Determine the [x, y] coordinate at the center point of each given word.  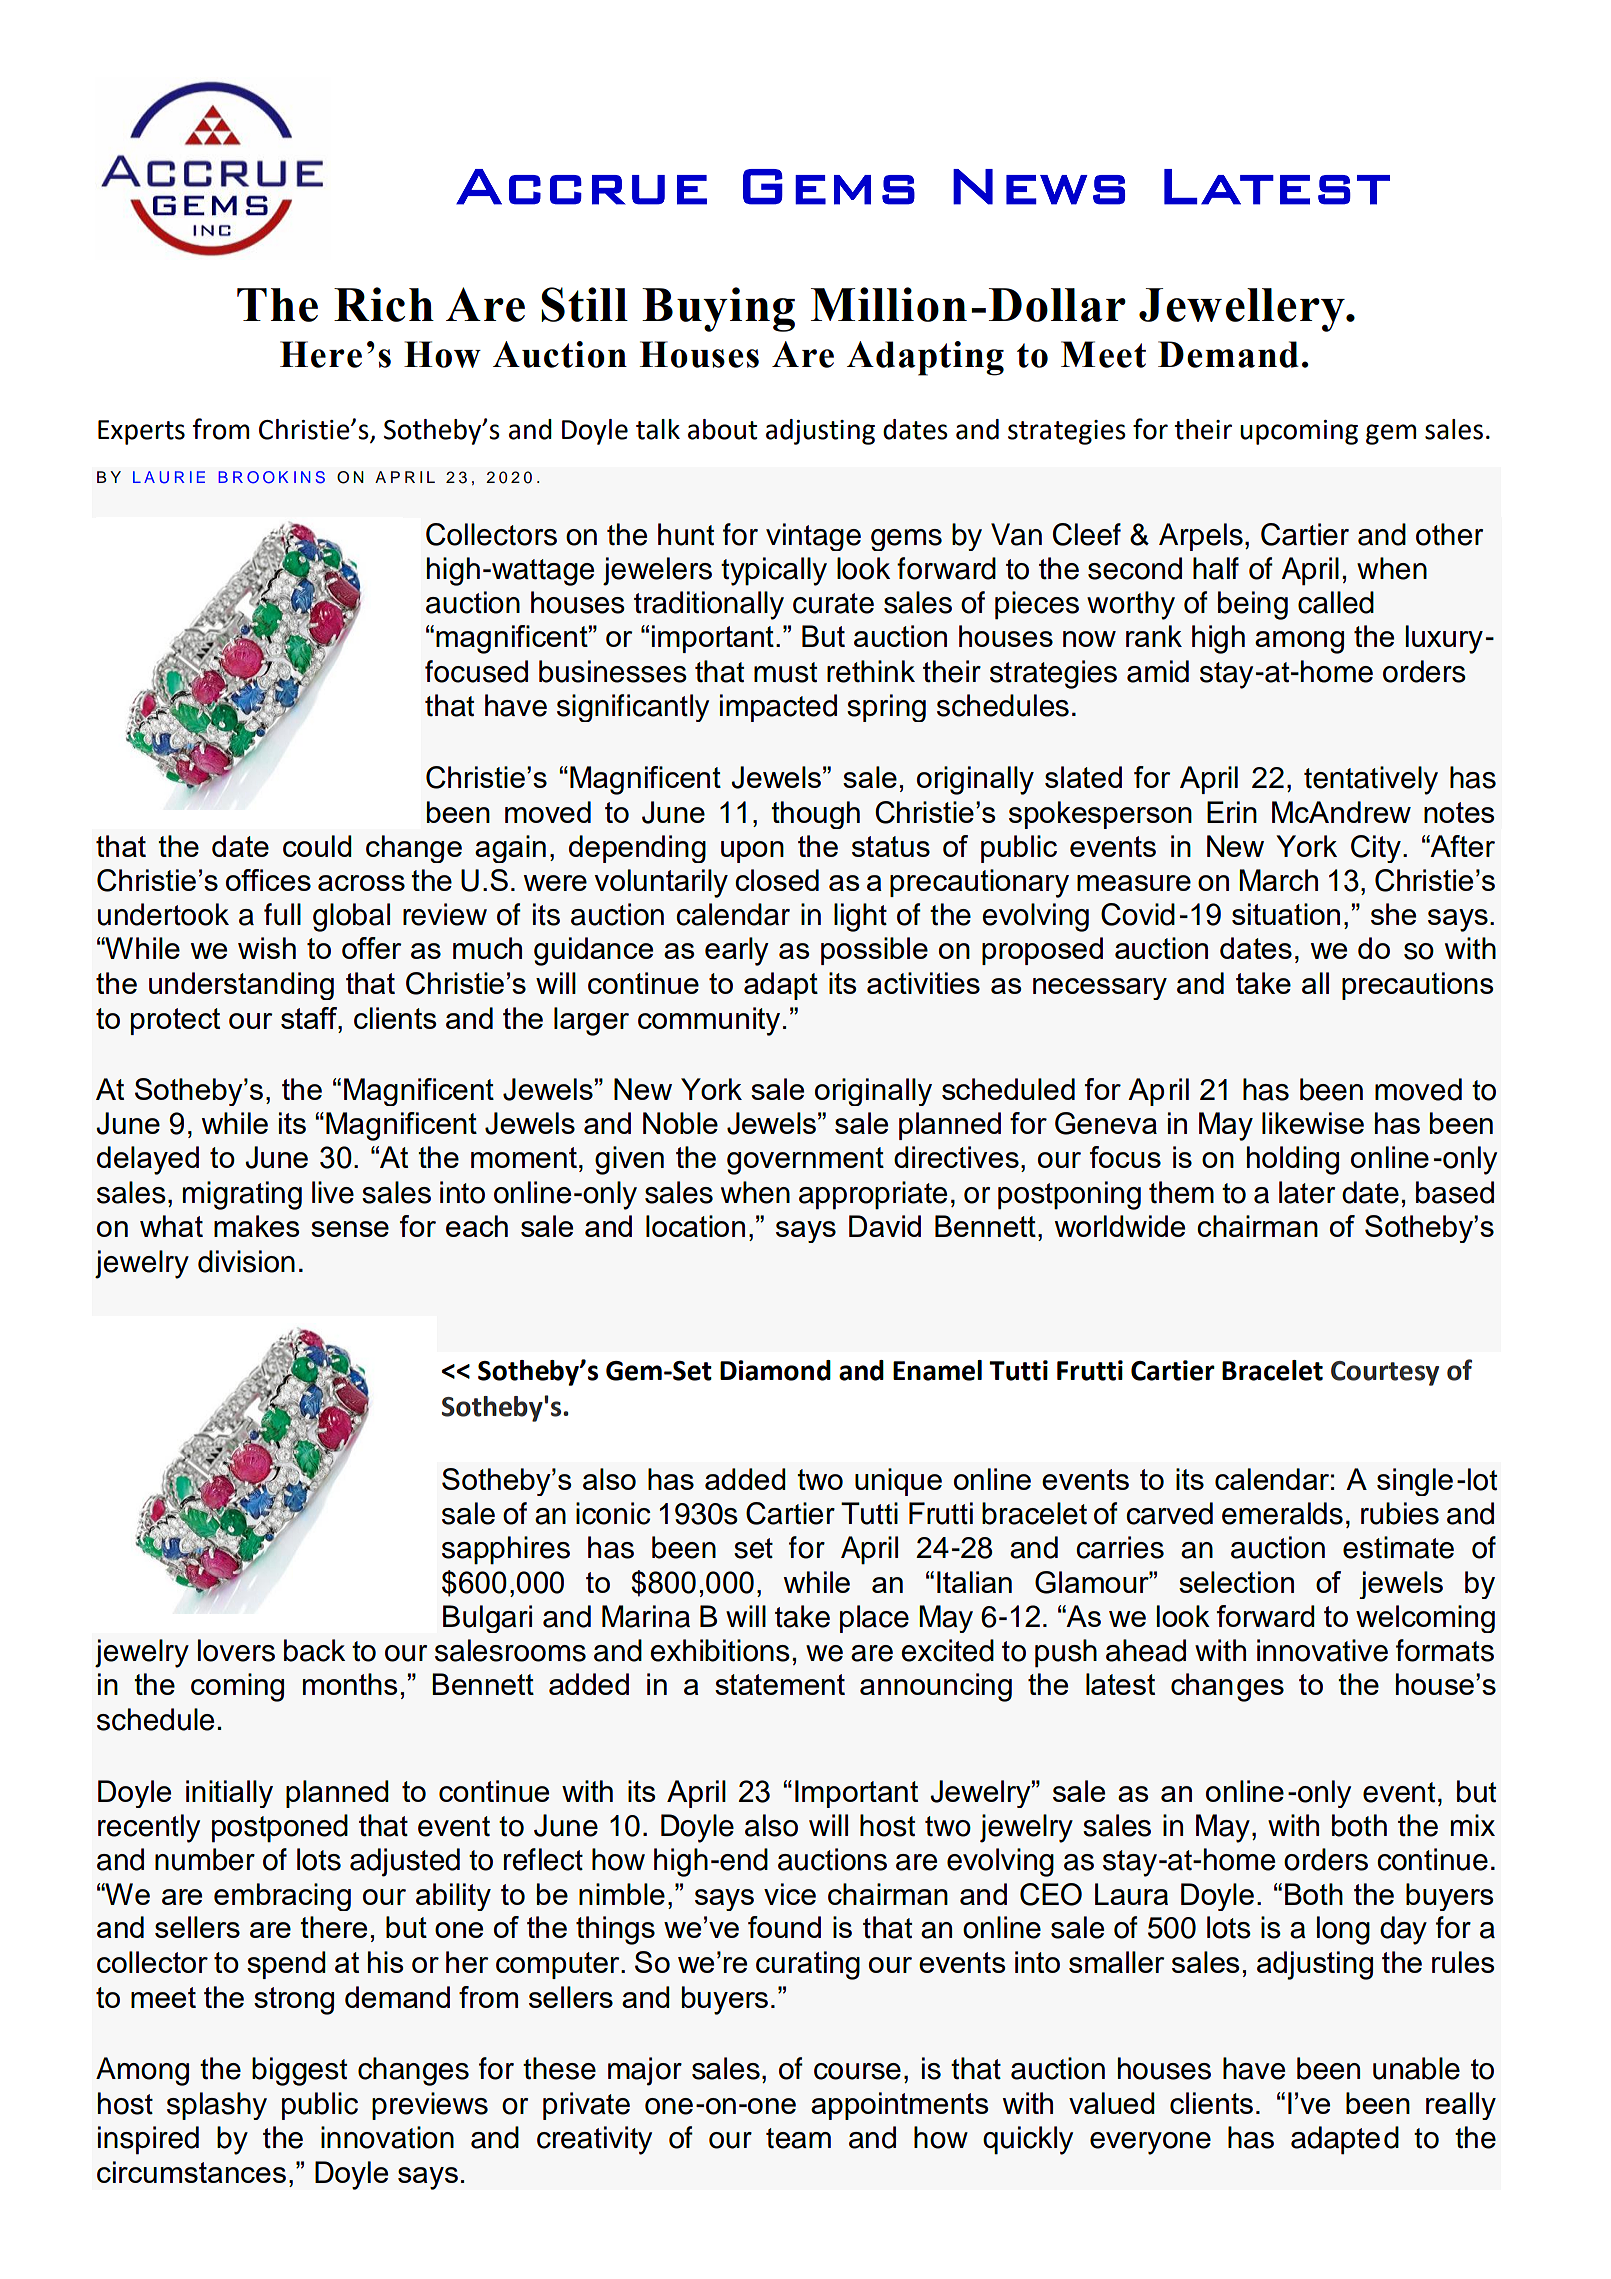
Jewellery [1243, 310]
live [333, 1192]
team [798, 2138]
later [1307, 1192]
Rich [384, 304]
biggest [299, 2071]
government [805, 1161]
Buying [718, 309]
